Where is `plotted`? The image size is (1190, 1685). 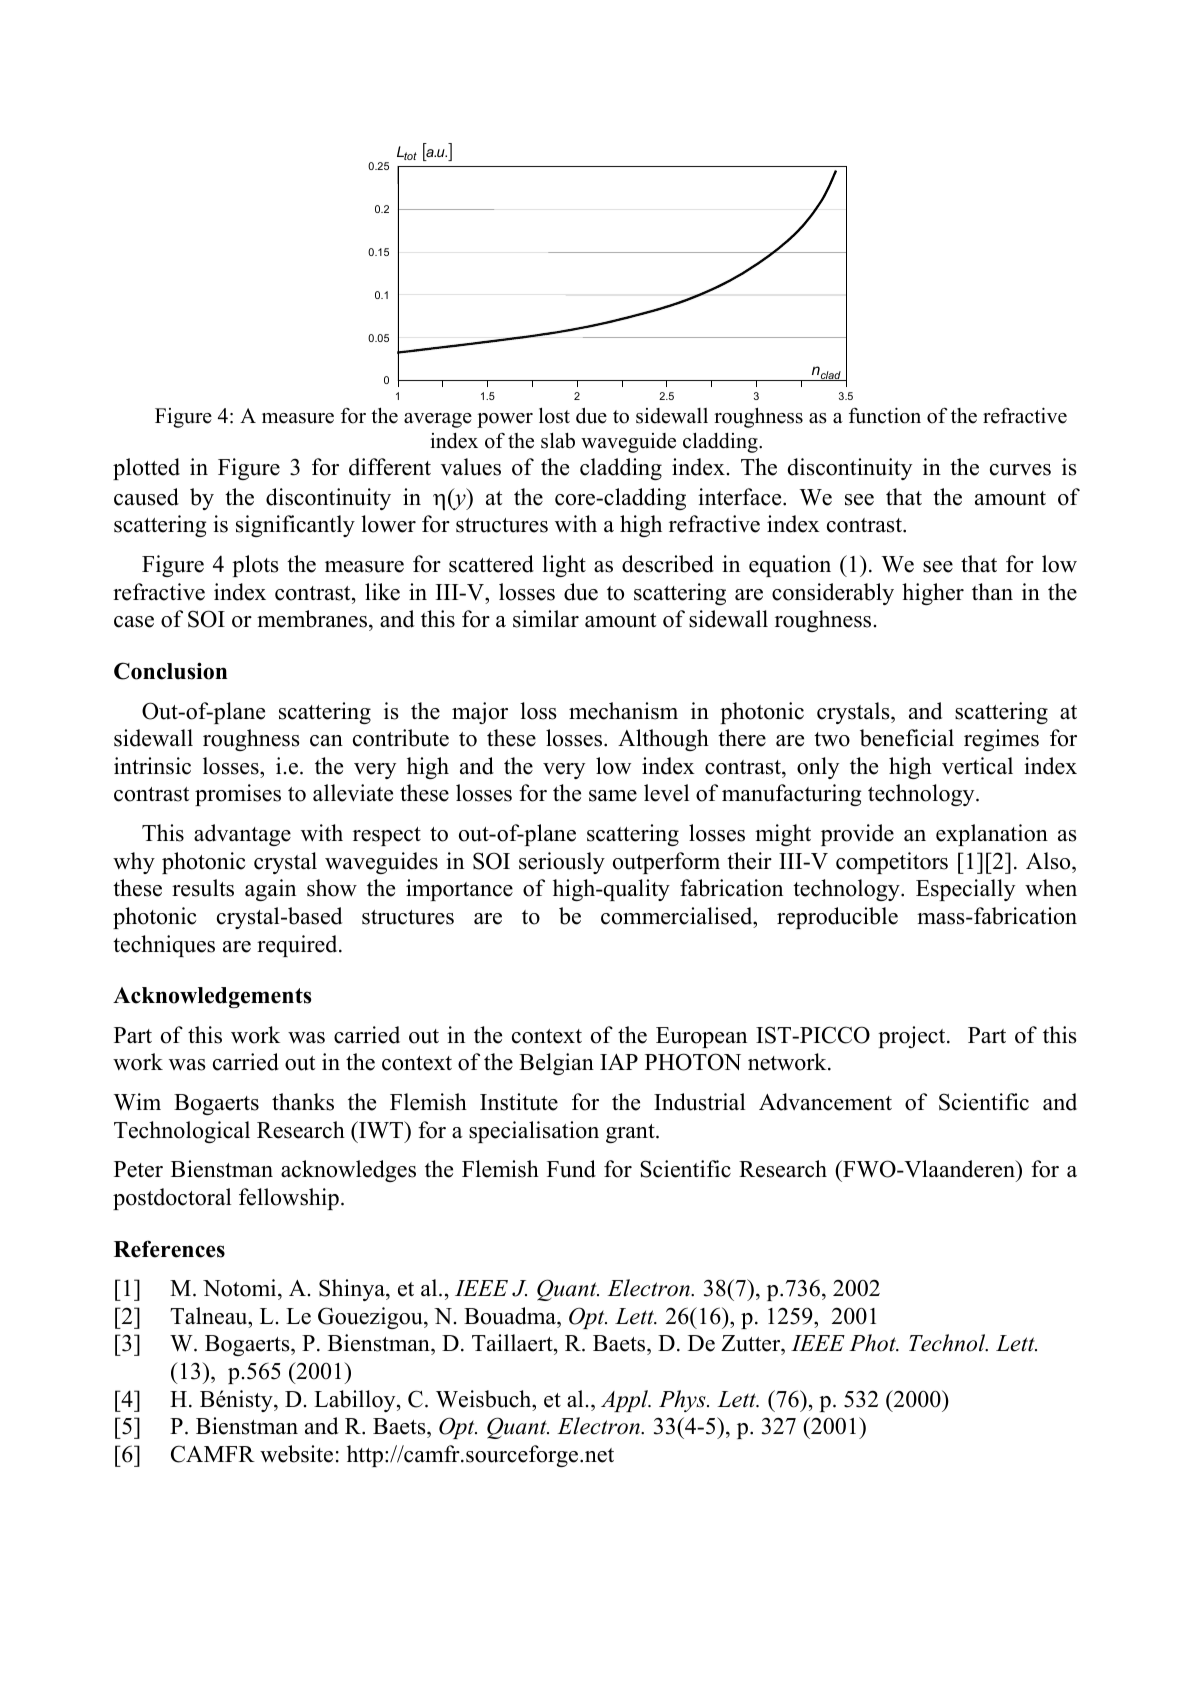 plotted is located at coordinates (146, 469).
